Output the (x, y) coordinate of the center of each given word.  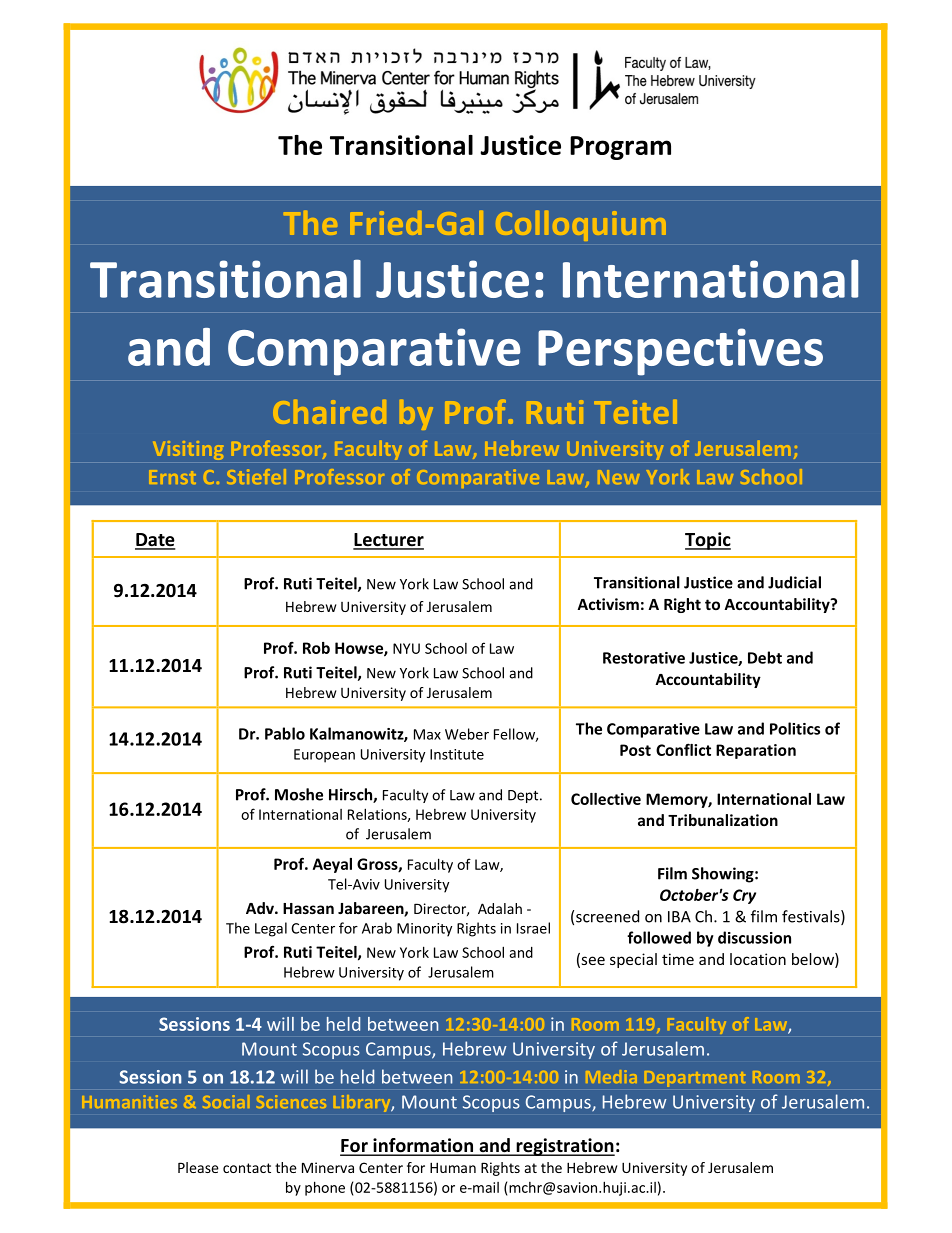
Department (695, 1079)
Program (620, 148)
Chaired (329, 412)
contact (247, 1168)
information (423, 1146)
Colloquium (581, 226)
